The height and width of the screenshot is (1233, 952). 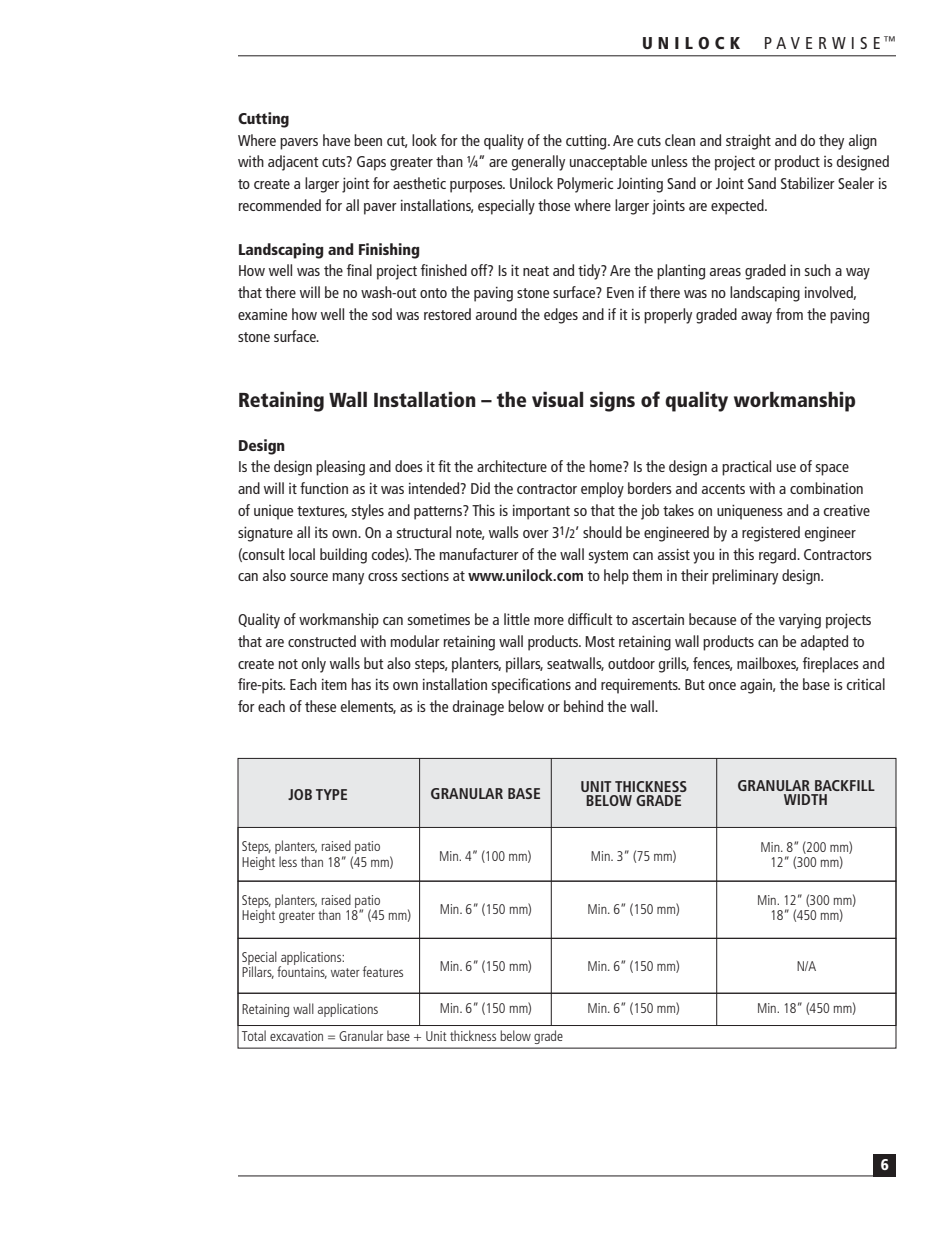 What do you see at coordinates (314, 665) in the screenshot?
I see `only` at bounding box center [314, 665].
